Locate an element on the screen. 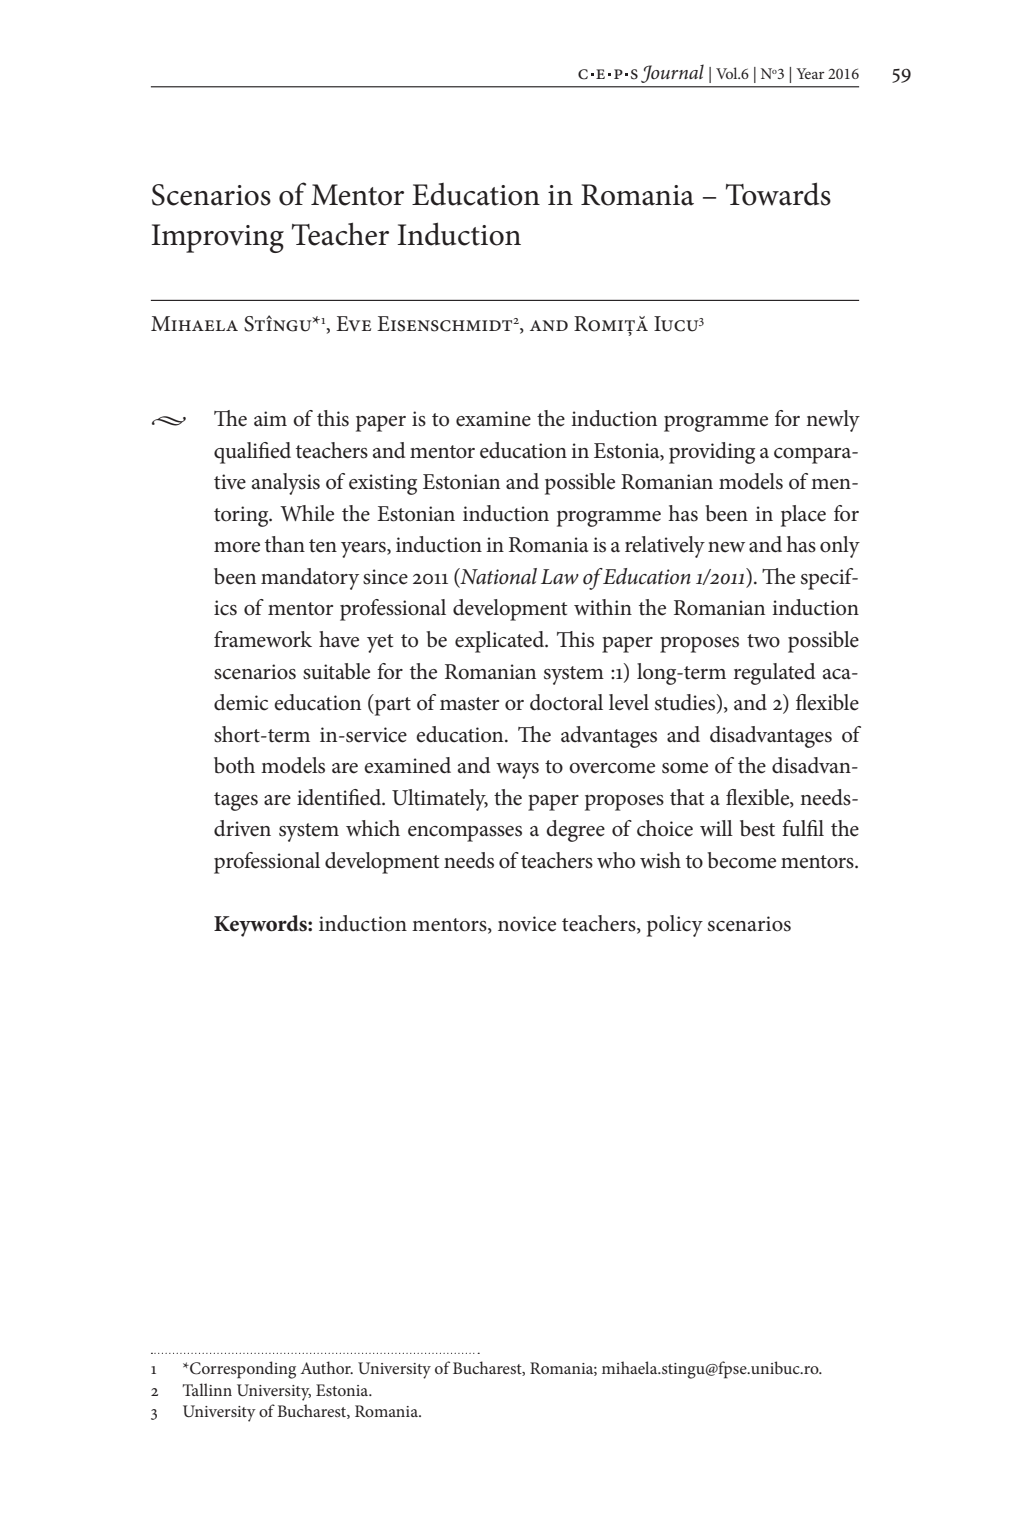  Corresponding is located at coordinates (242, 1370).
